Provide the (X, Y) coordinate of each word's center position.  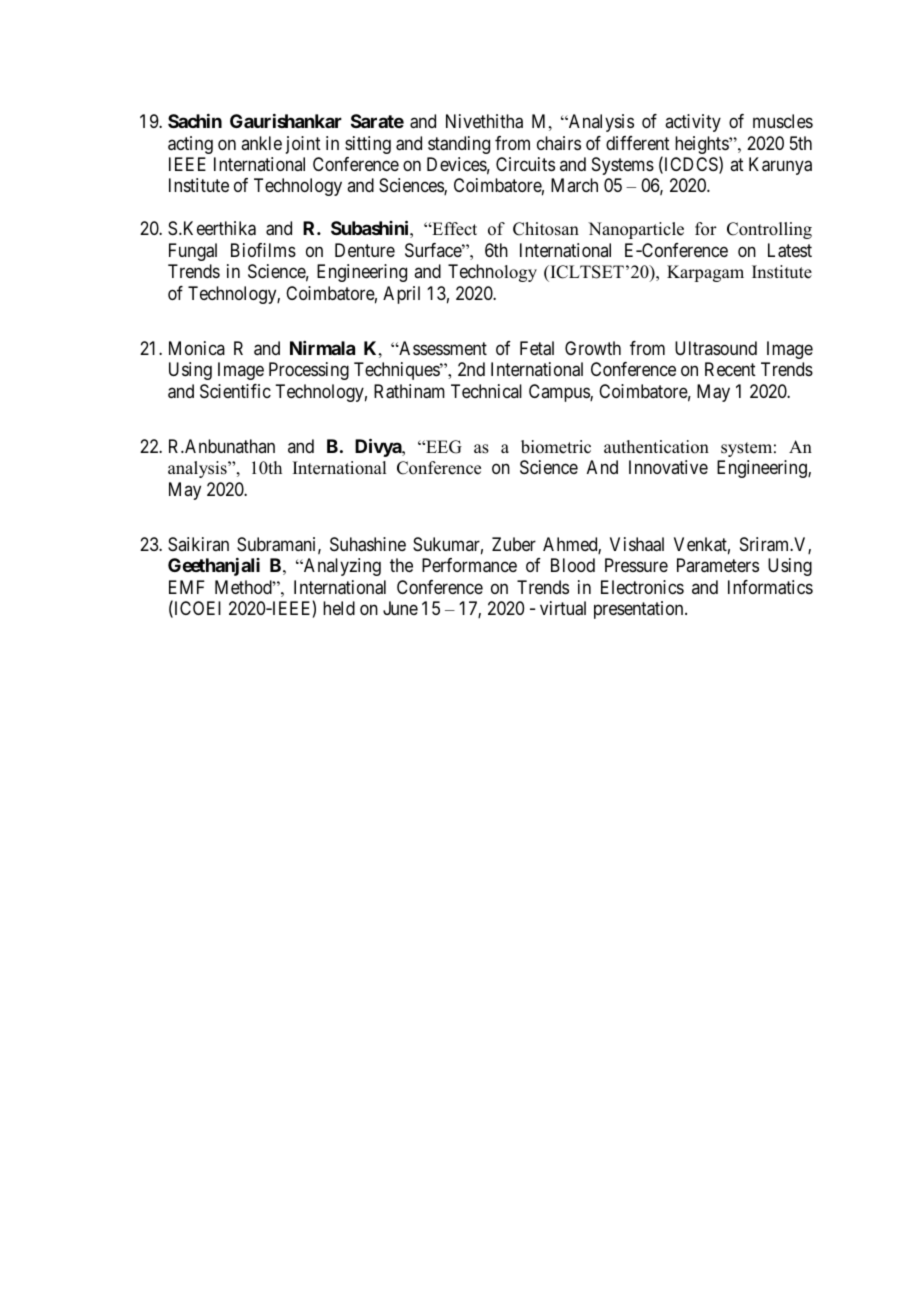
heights (702, 146)
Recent (730, 369)
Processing (309, 371)
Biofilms (263, 250)
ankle (261, 143)
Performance (469, 565)
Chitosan (546, 229)
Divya (379, 447)
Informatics (770, 587)
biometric (556, 447)
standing (459, 145)
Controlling (769, 230)
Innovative (668, 467)
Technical (486, 391)
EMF (187, 587)
